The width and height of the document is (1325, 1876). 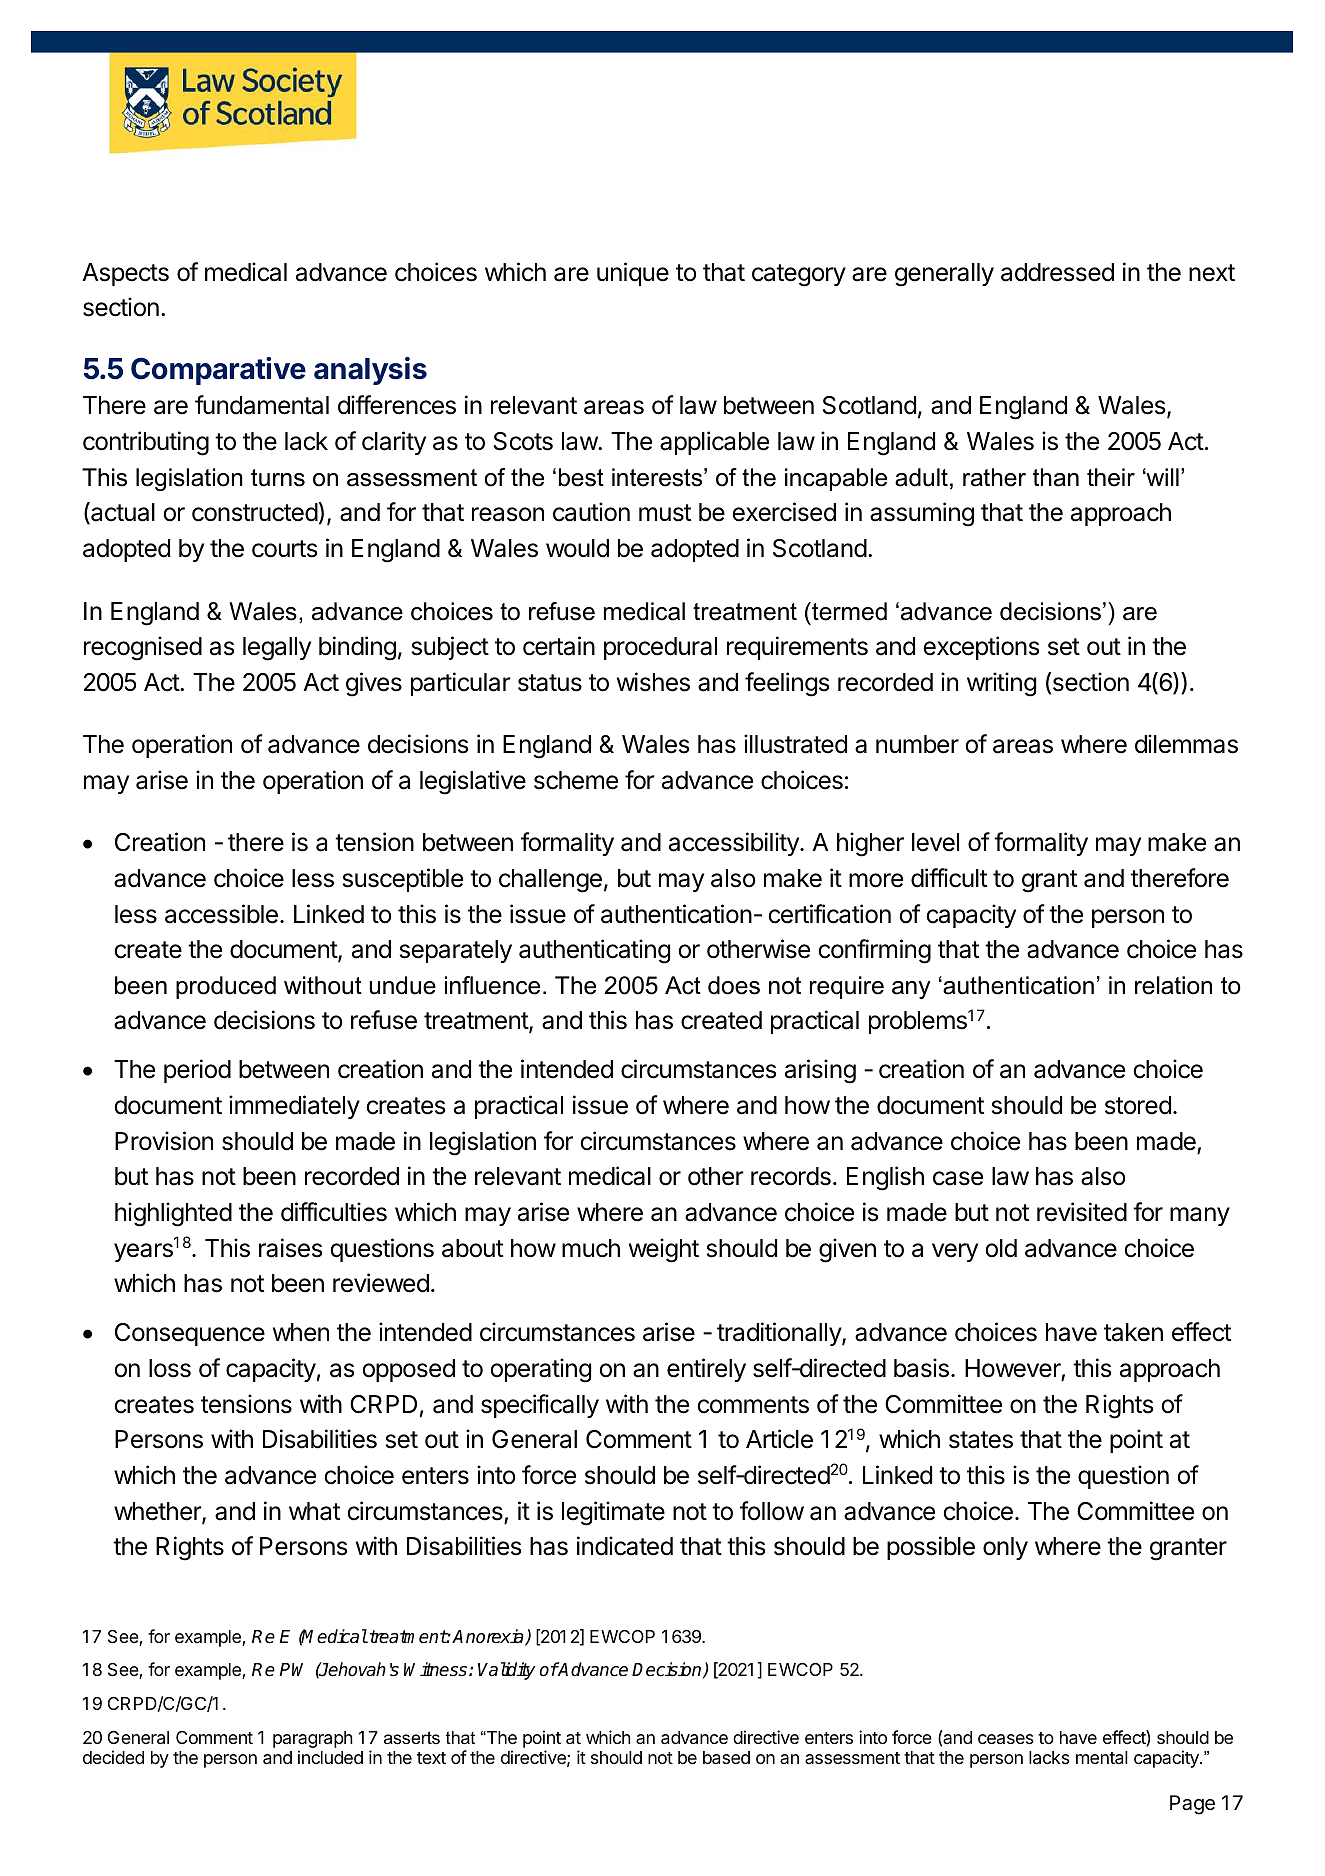 What do you see at coordinates (277, 649) in the document?
I see `legally` at bounding box center [277, 649].
